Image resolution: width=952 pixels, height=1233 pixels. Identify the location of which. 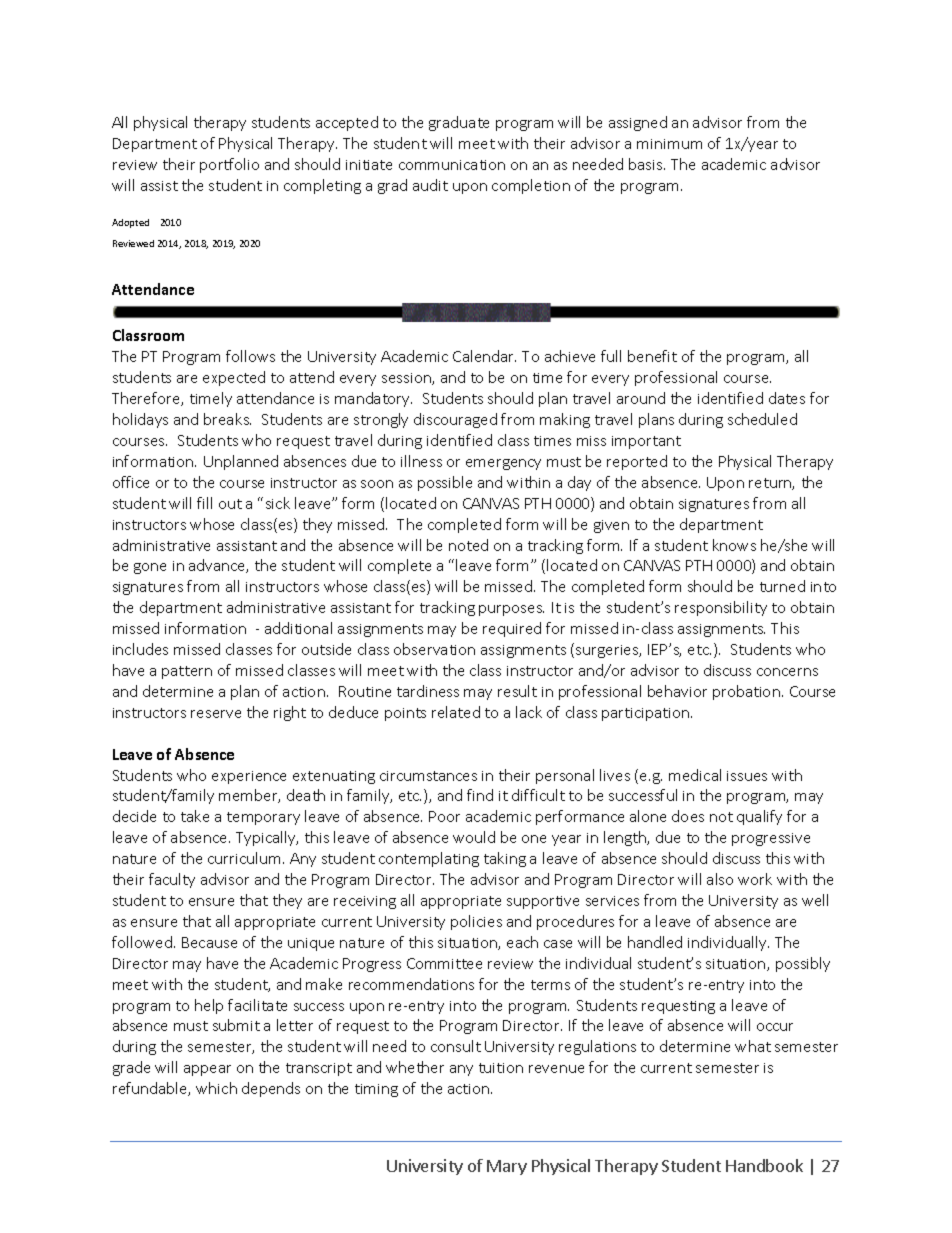
(216, 1088).
